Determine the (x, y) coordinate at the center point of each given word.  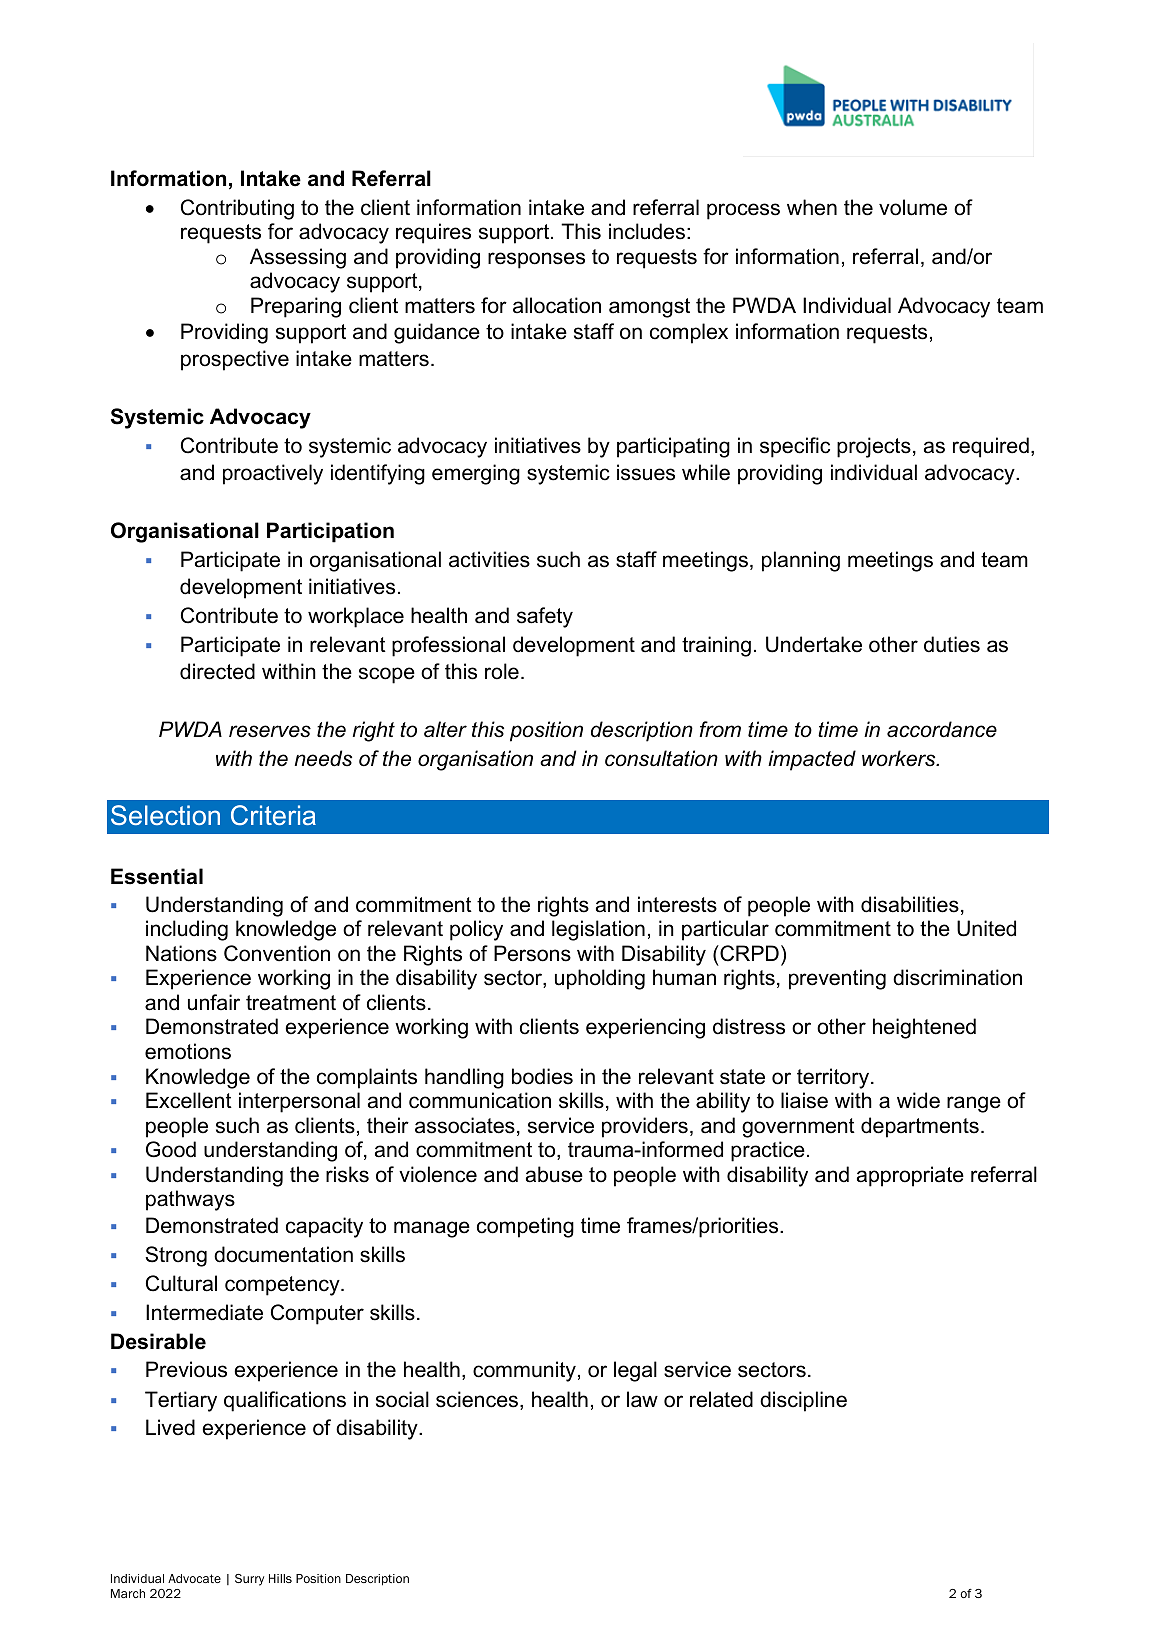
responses (536, 260)
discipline (803, 1401)
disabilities (910, 904)
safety (545, 617)
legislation (598, 930)
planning (801, 561)
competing (525, 1227)
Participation (330, 532)
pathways (190, 1200)
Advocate (194, 1578)
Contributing (237, 209)
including (187, 930)
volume (913, 207)
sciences (478, 1400)
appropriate (910, 1176)
